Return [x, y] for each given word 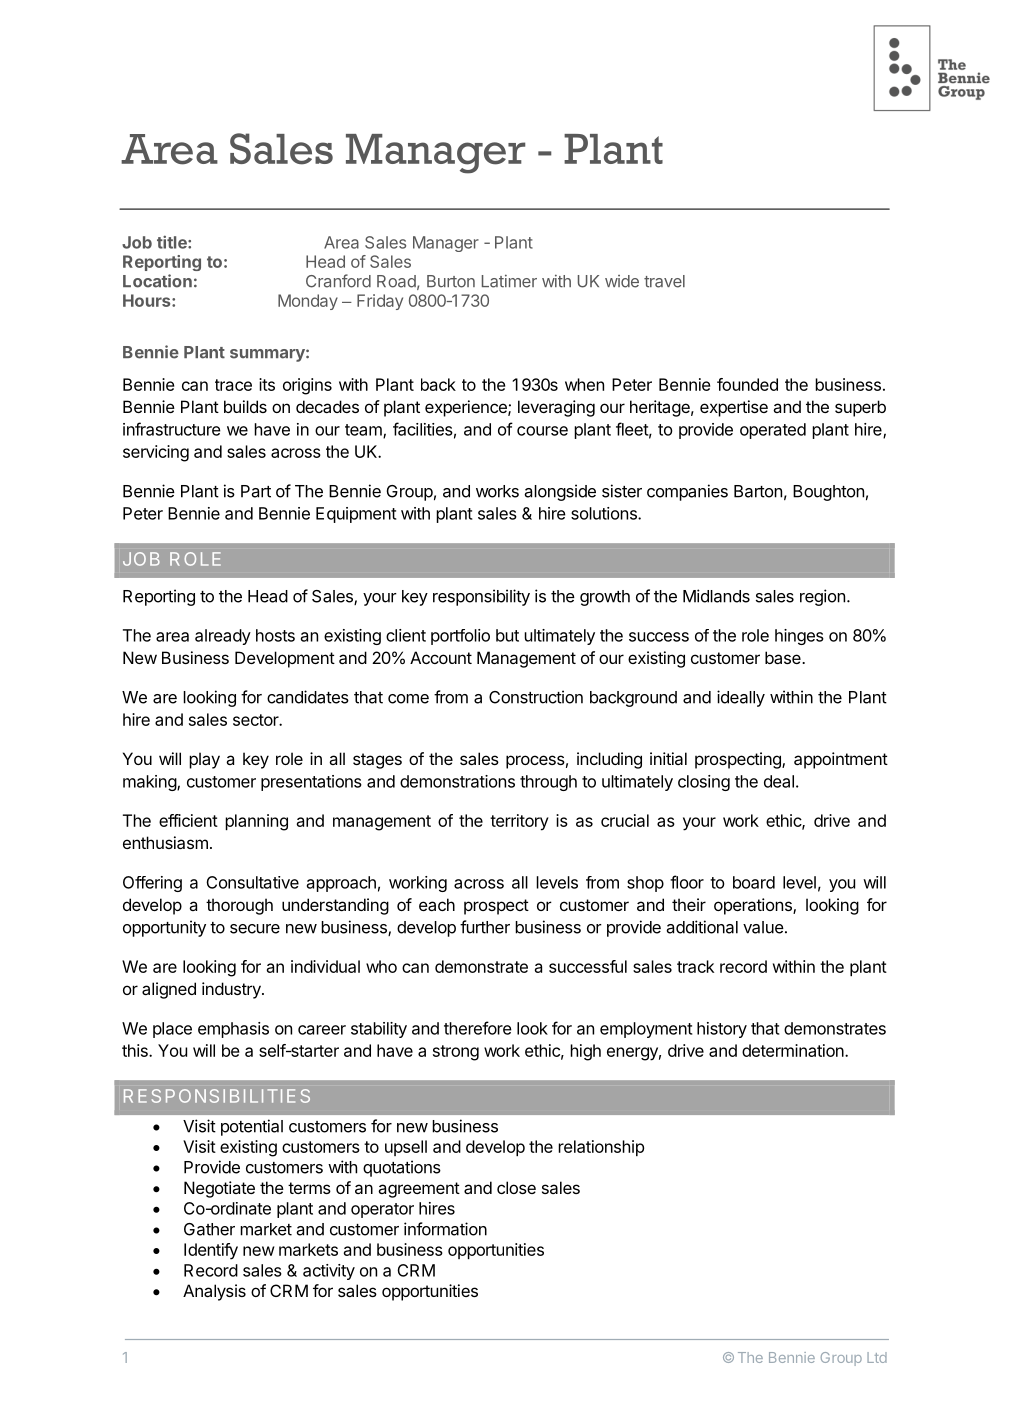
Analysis [214, 1292]
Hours [148, 300]
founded [747, 384]
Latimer [509, 281]
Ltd [877, 1357]
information [445, 1229]
